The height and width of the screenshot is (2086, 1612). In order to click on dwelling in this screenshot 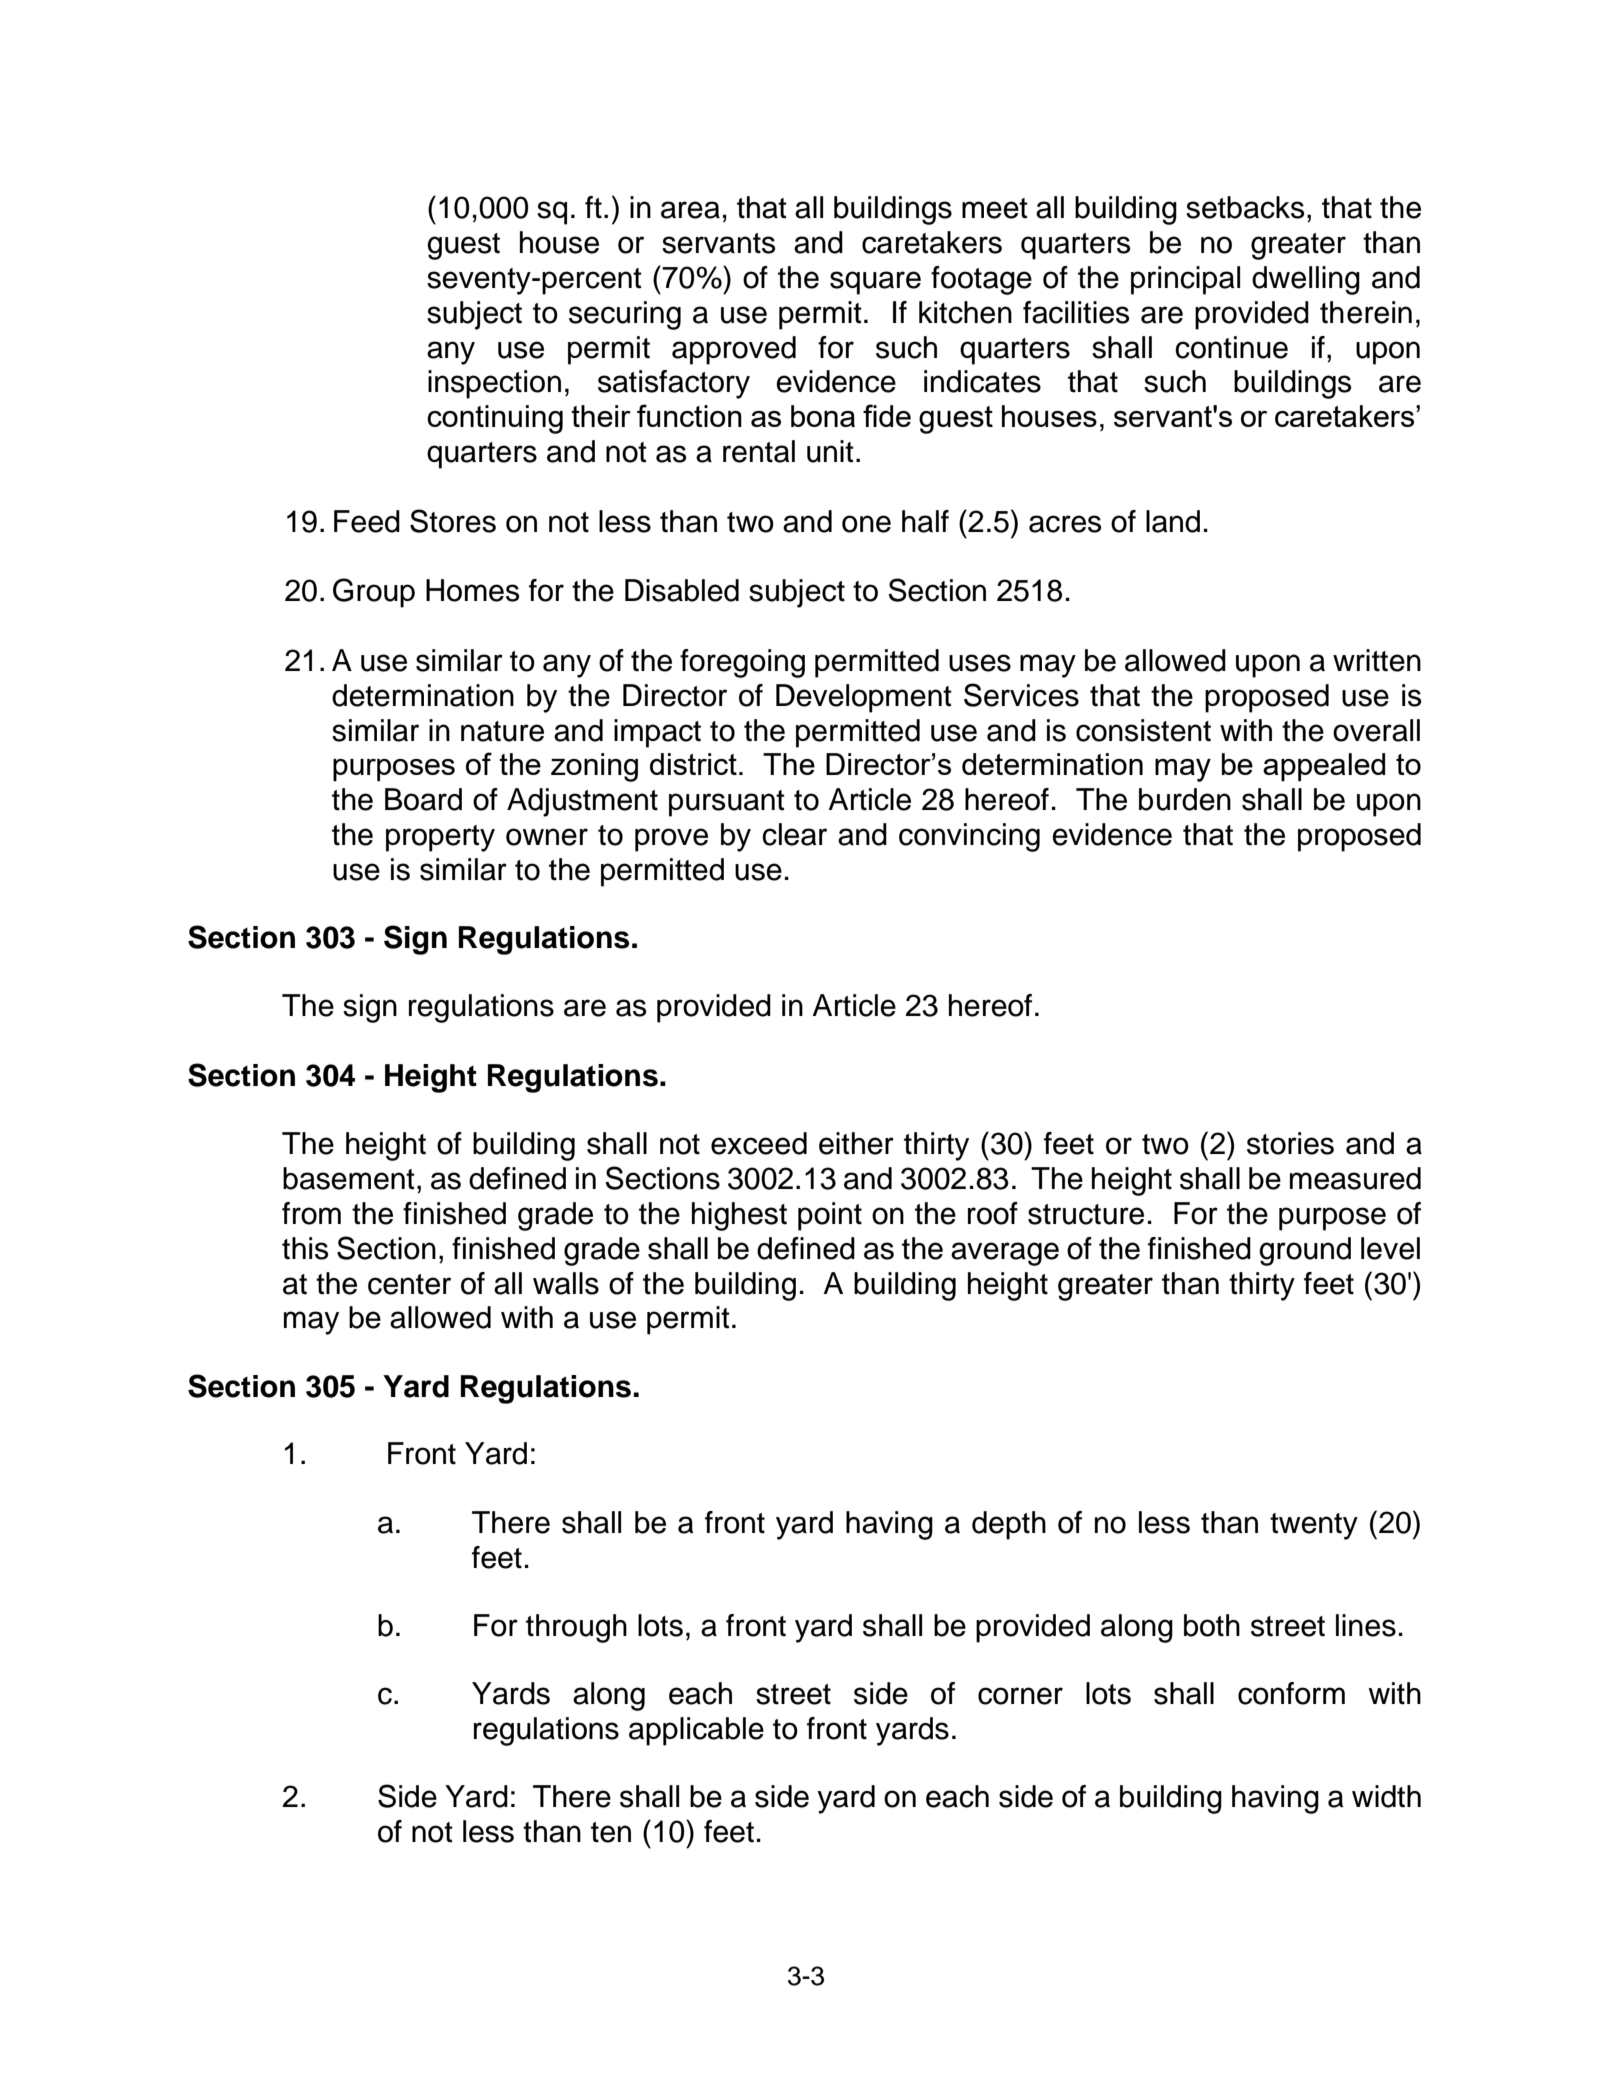, I will do `click(1306, 280)`.
